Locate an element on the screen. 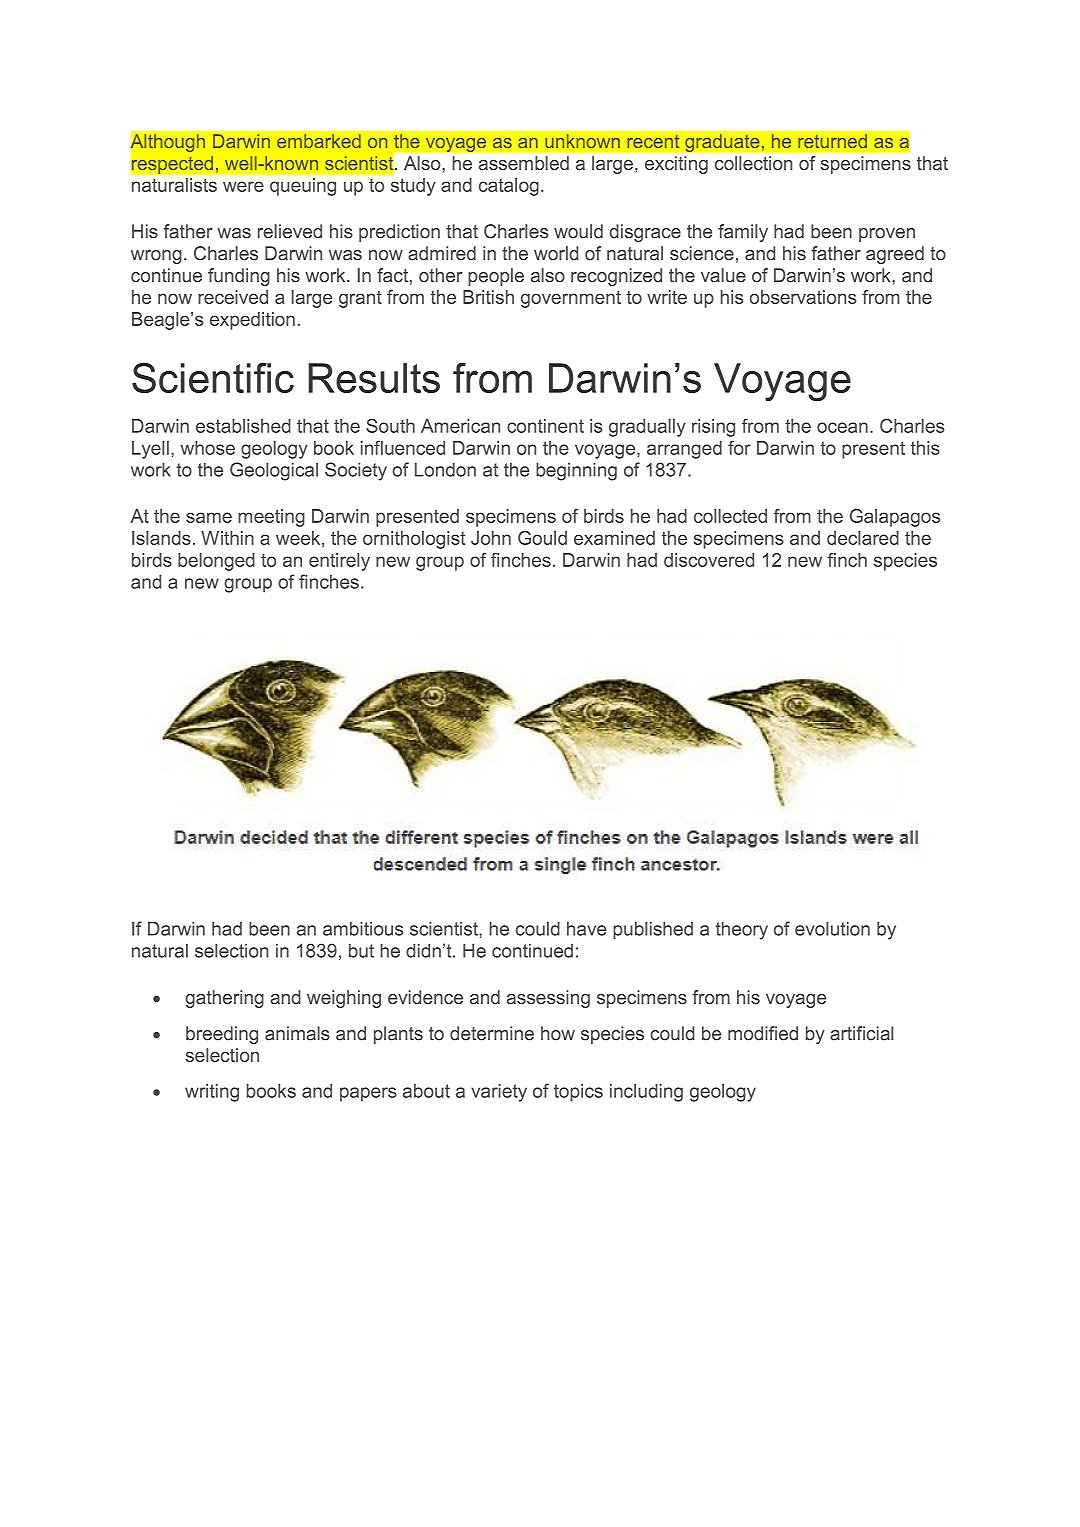 This screenshot has height=1527, width=1080. belonged is located at coordinates (216, 562).
